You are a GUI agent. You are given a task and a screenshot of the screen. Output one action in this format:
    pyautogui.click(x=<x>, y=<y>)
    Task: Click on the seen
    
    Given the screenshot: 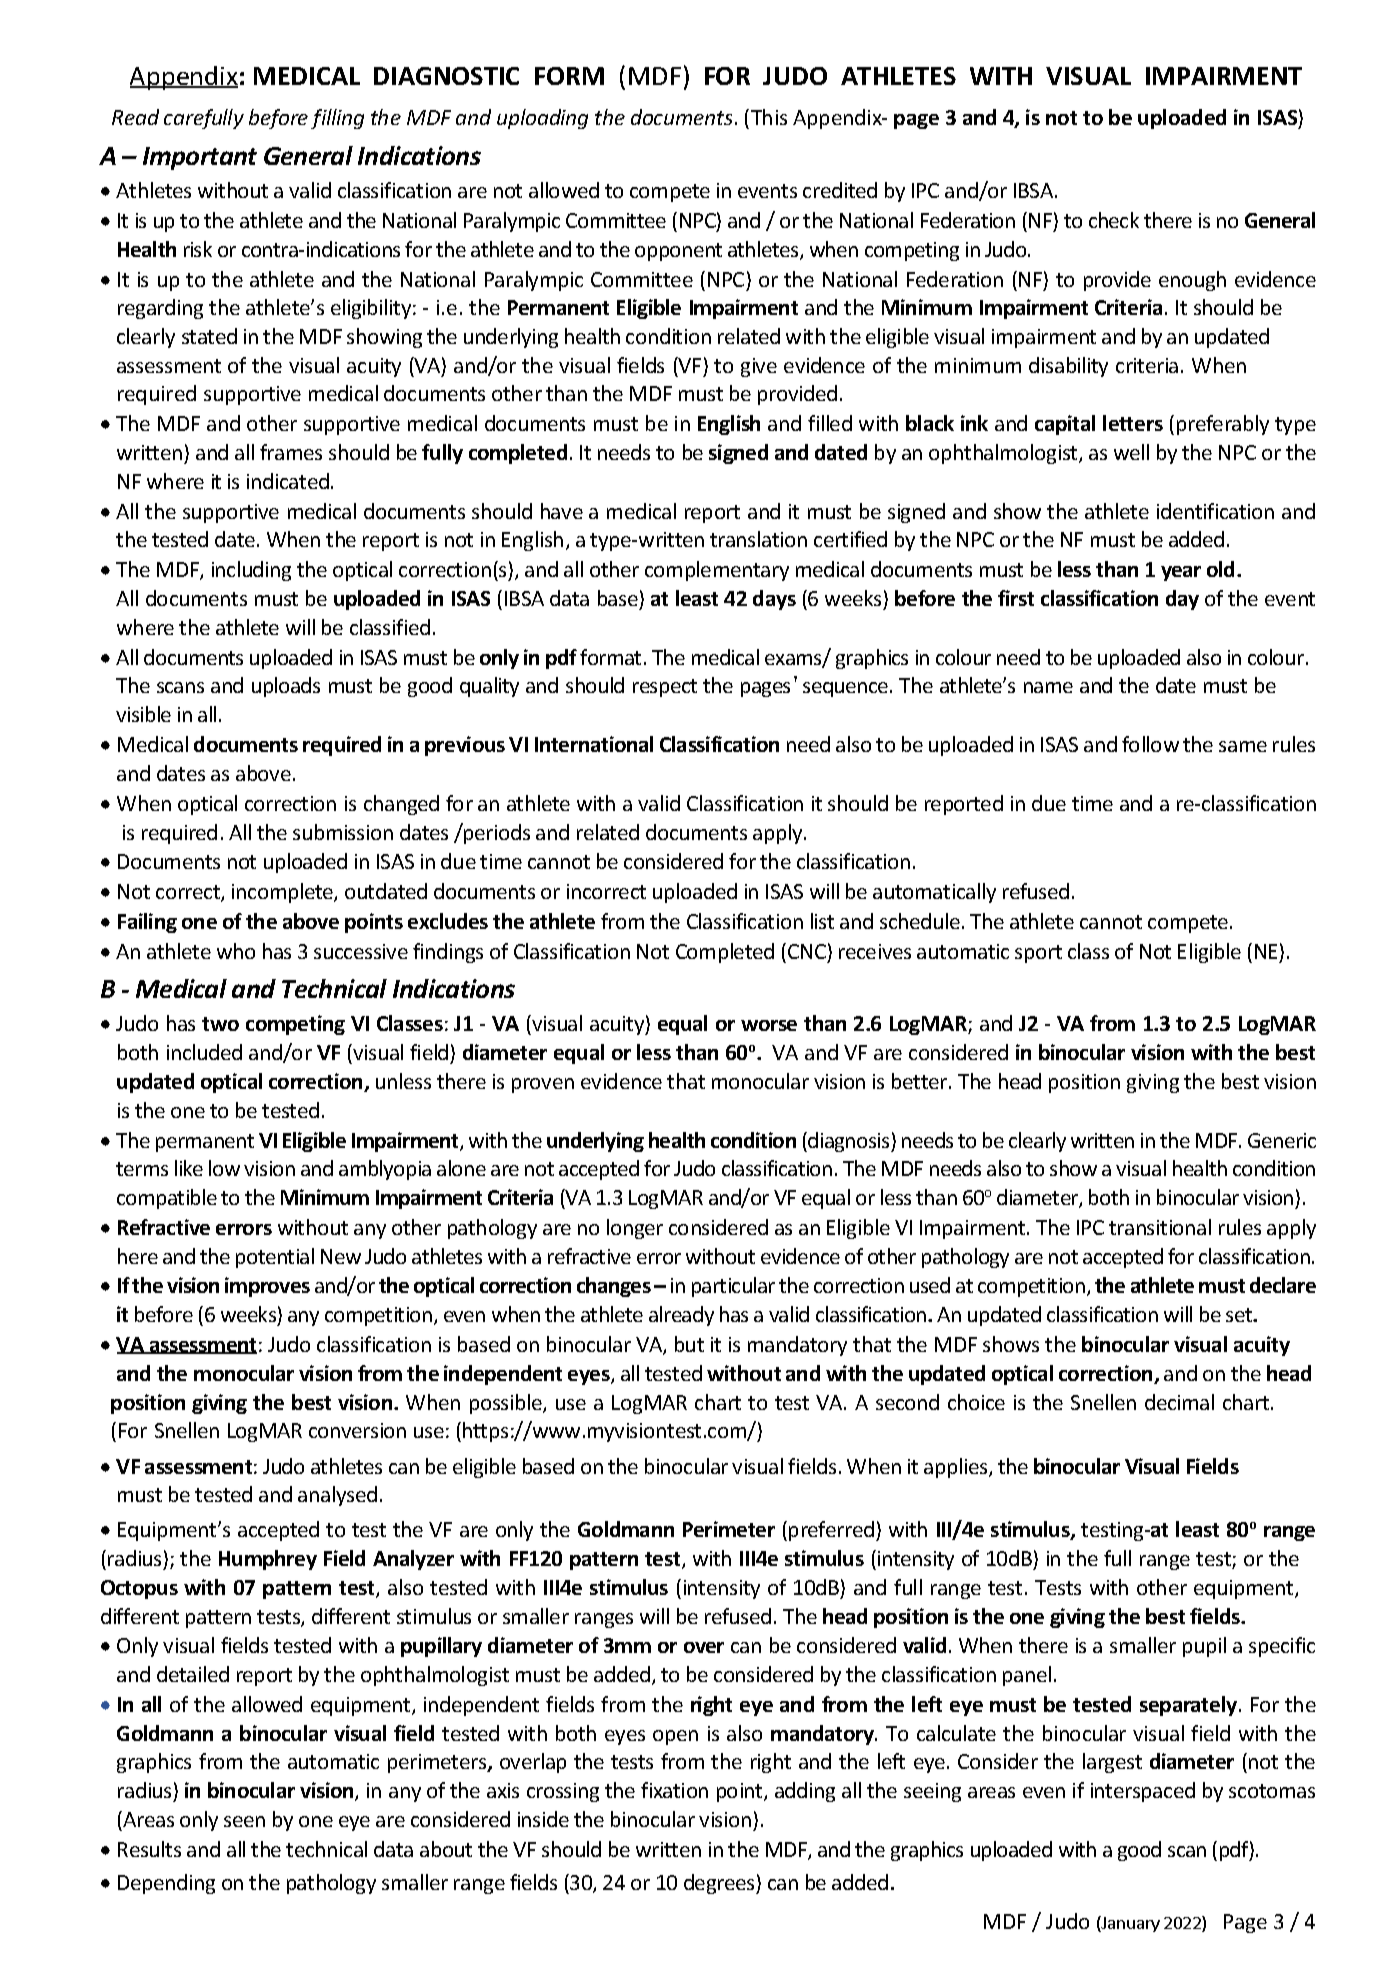 What is the action you would take?
    pyautogui.click(x=244, y=1821)
